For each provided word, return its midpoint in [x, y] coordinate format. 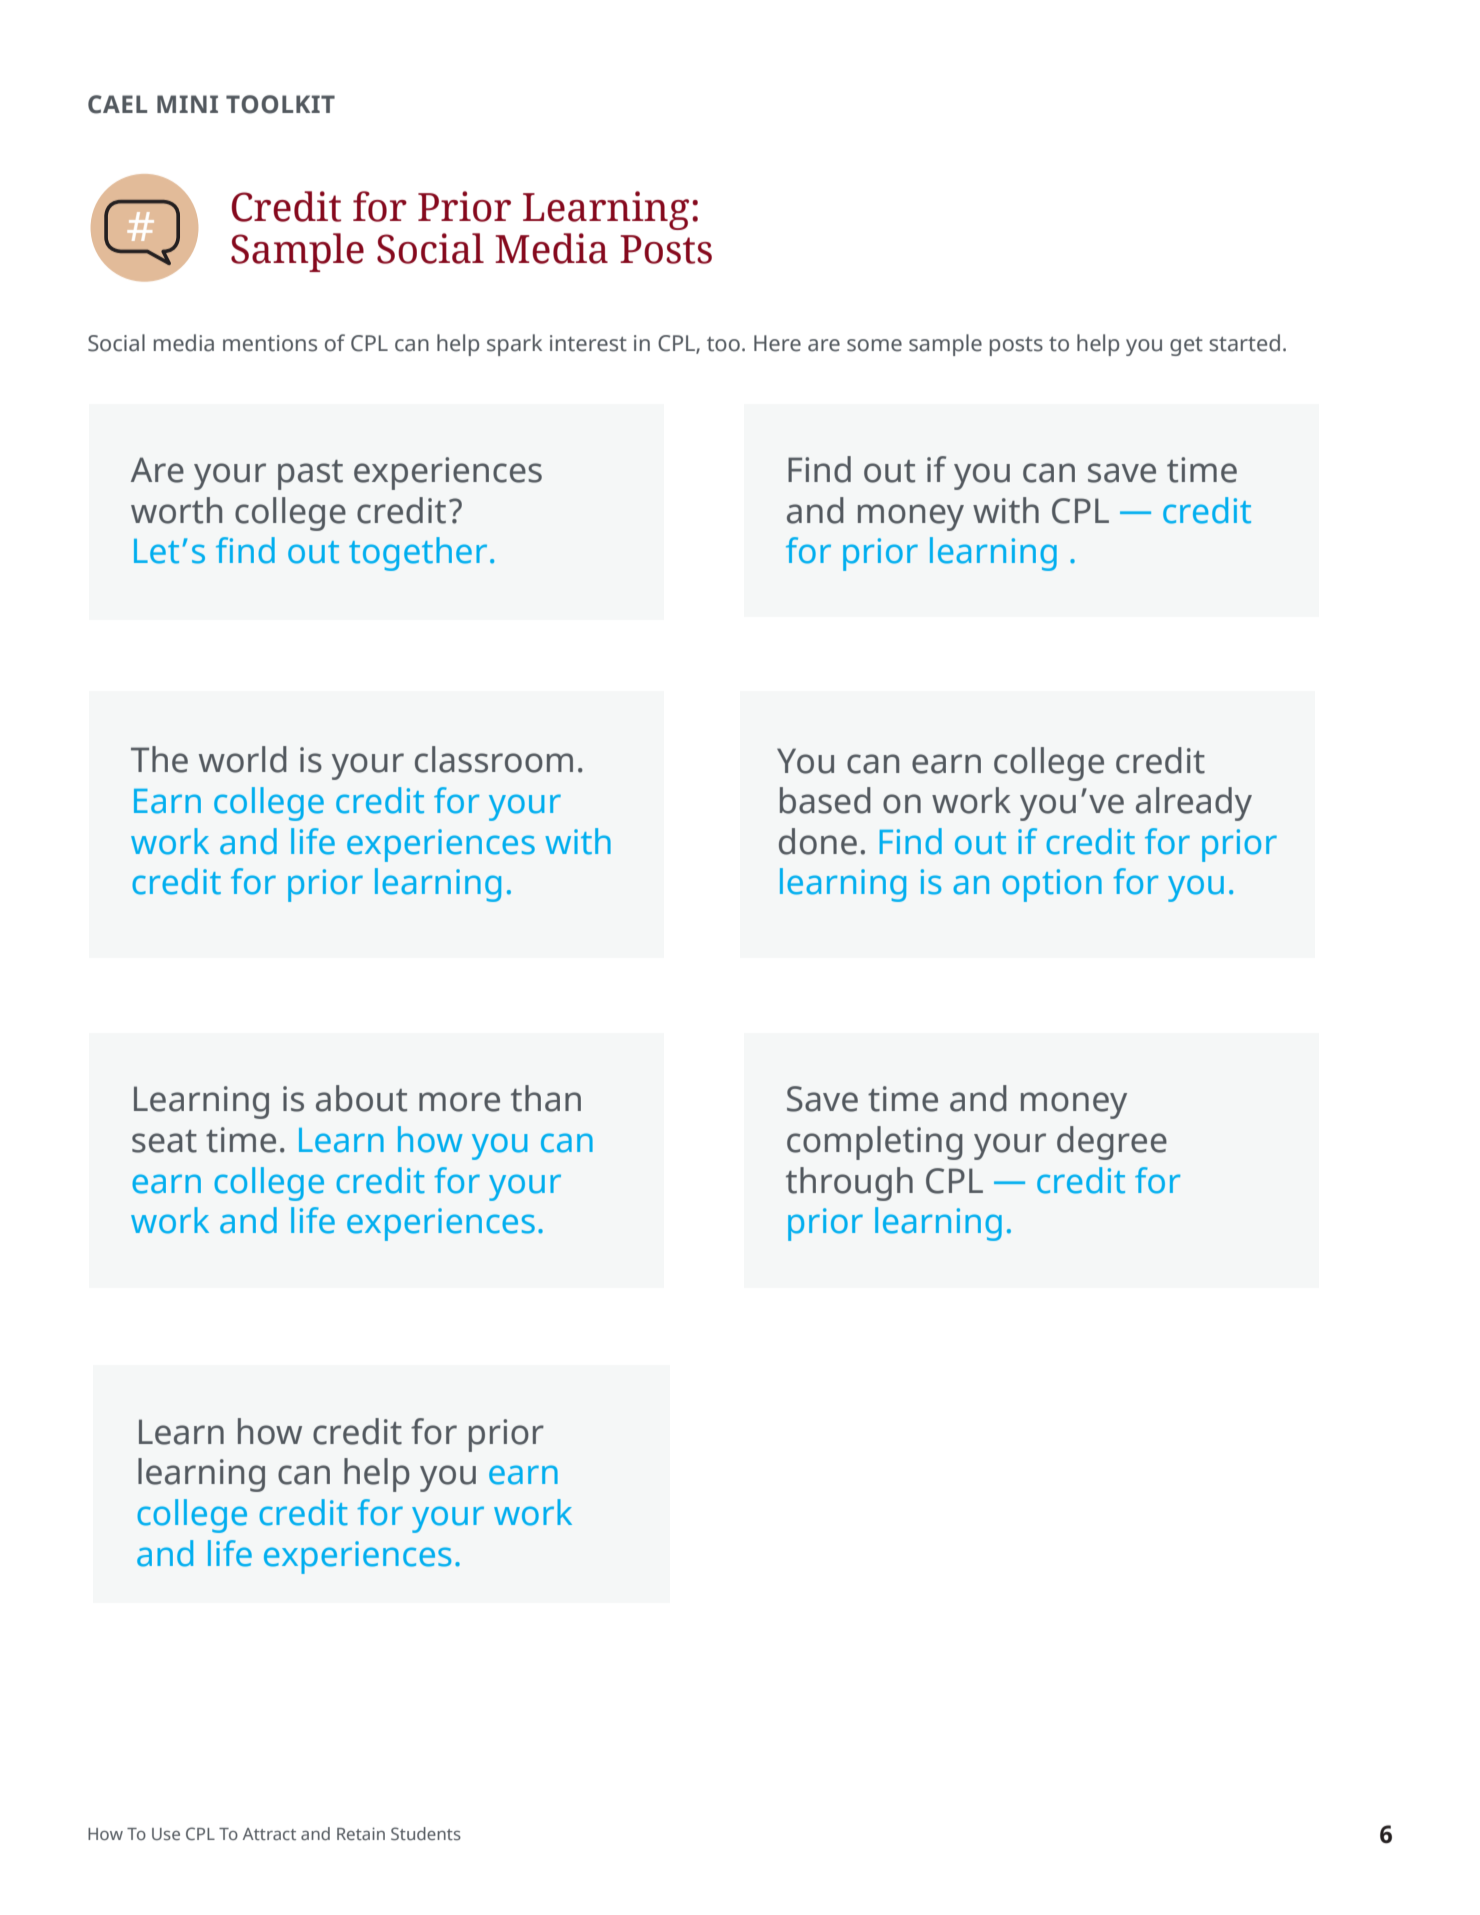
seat [164, 1141]
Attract [269, 1834]
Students [426, 1834]
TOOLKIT [280, 104]
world [243, 759]
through [849, 1184]
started [1244, 343]
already [1194, 804]
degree [1112, 1143]
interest [588, 343]
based [825, 800]
